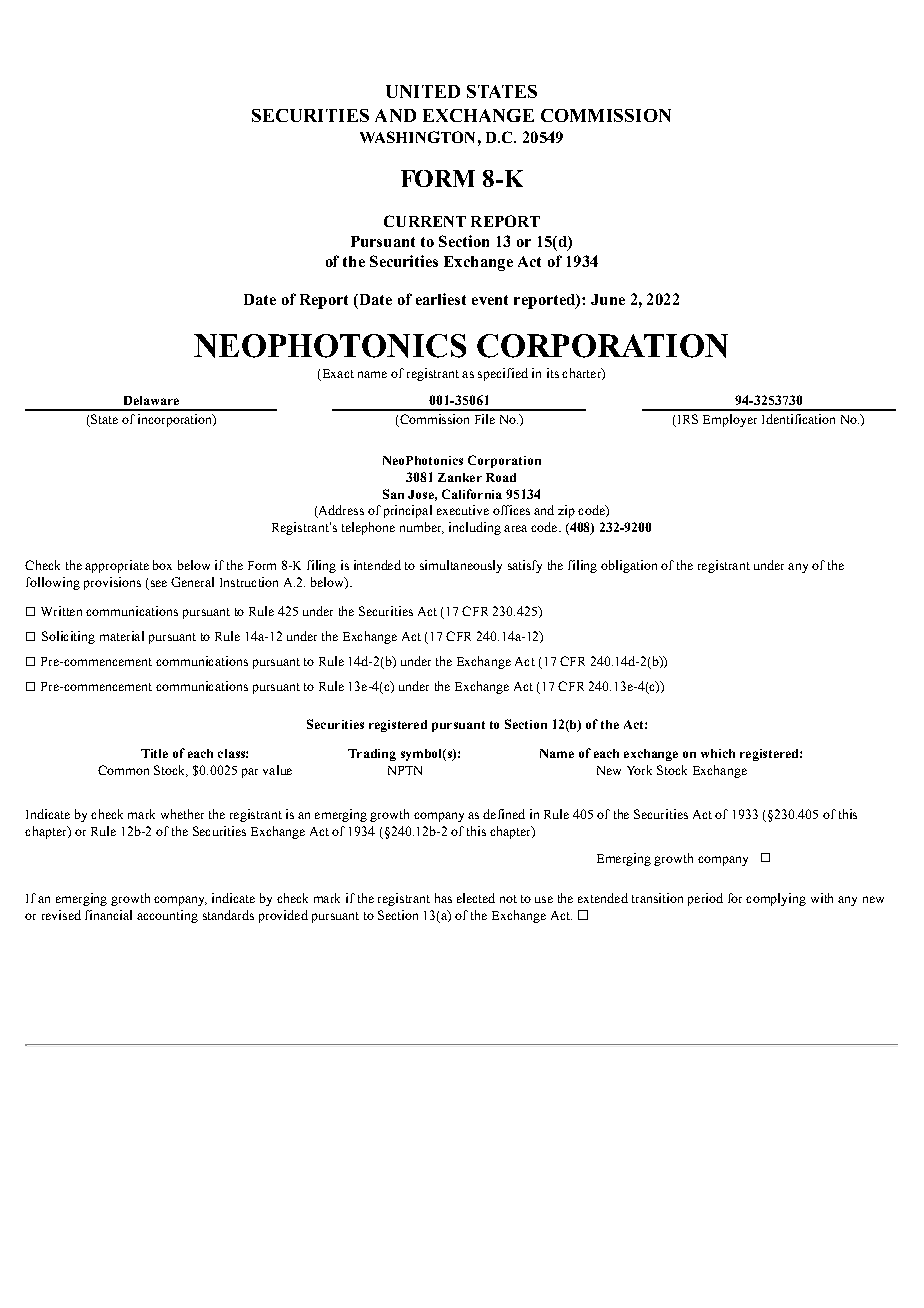  I want to click on June, so click(608, 299).
